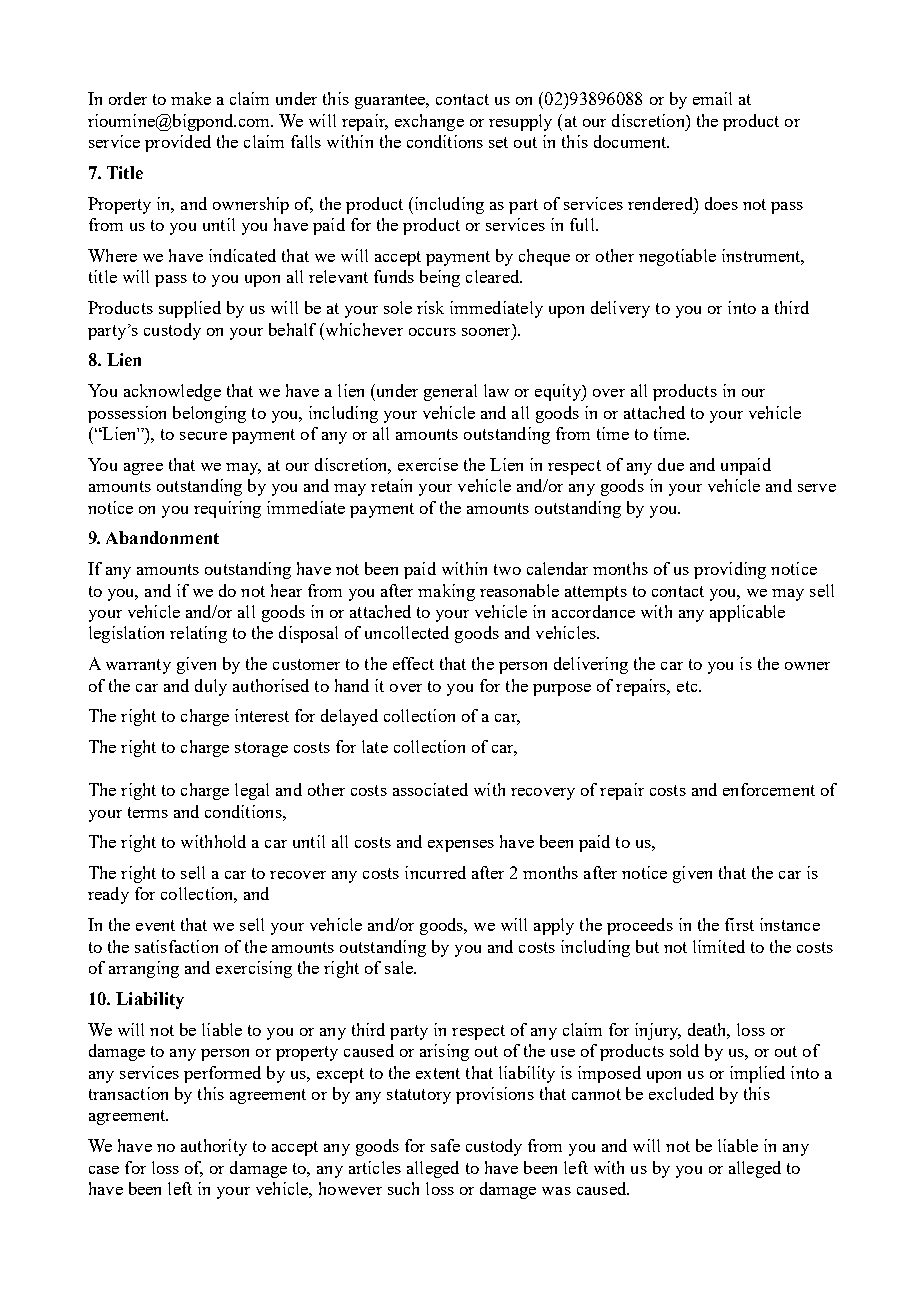  What do you see at coordinates (413, 663) in the image?
I see `effect` at bounding box center [413, 663].
